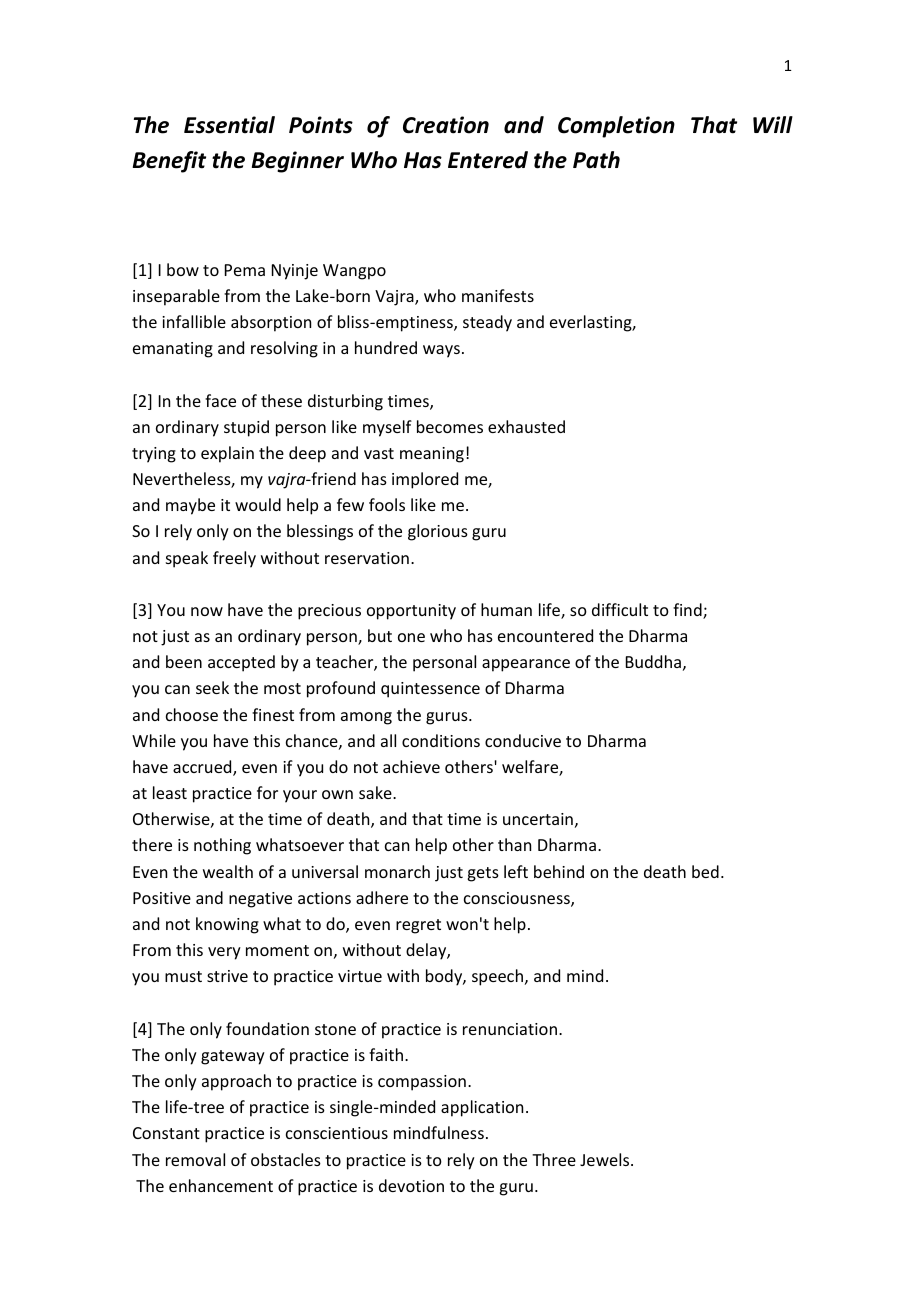 This page has height=1308, width=924. What do you see at coordinates (229, 125) in the page?
I see `Essential` at bounding box center [229, 125].
